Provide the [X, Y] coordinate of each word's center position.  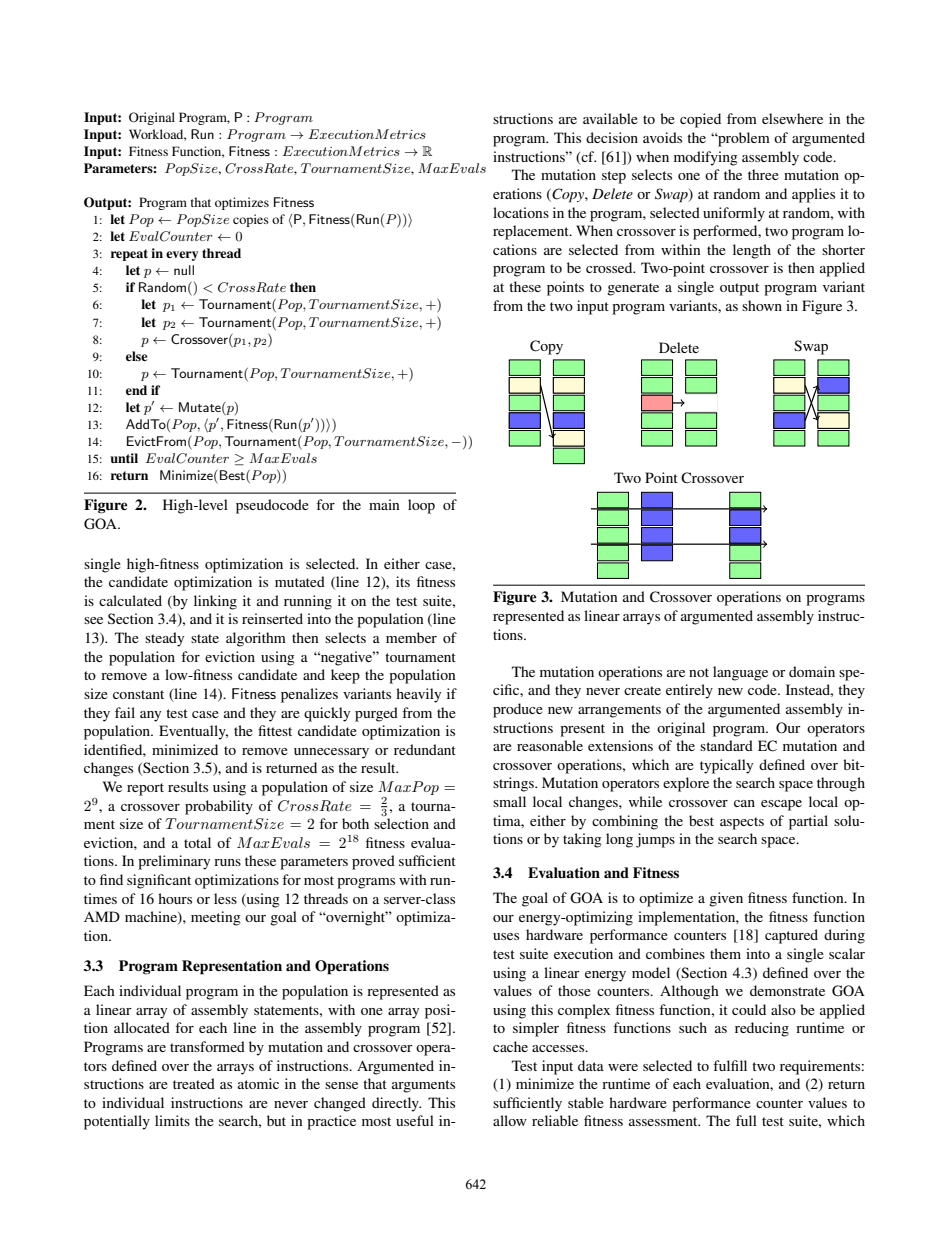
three [763, 174]
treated [194, 1083]
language [740, 673]
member [411, 637]
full [746, 1120]
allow [510, 1120]
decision [612, 137]
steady [164, 639]
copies [251, 220]
